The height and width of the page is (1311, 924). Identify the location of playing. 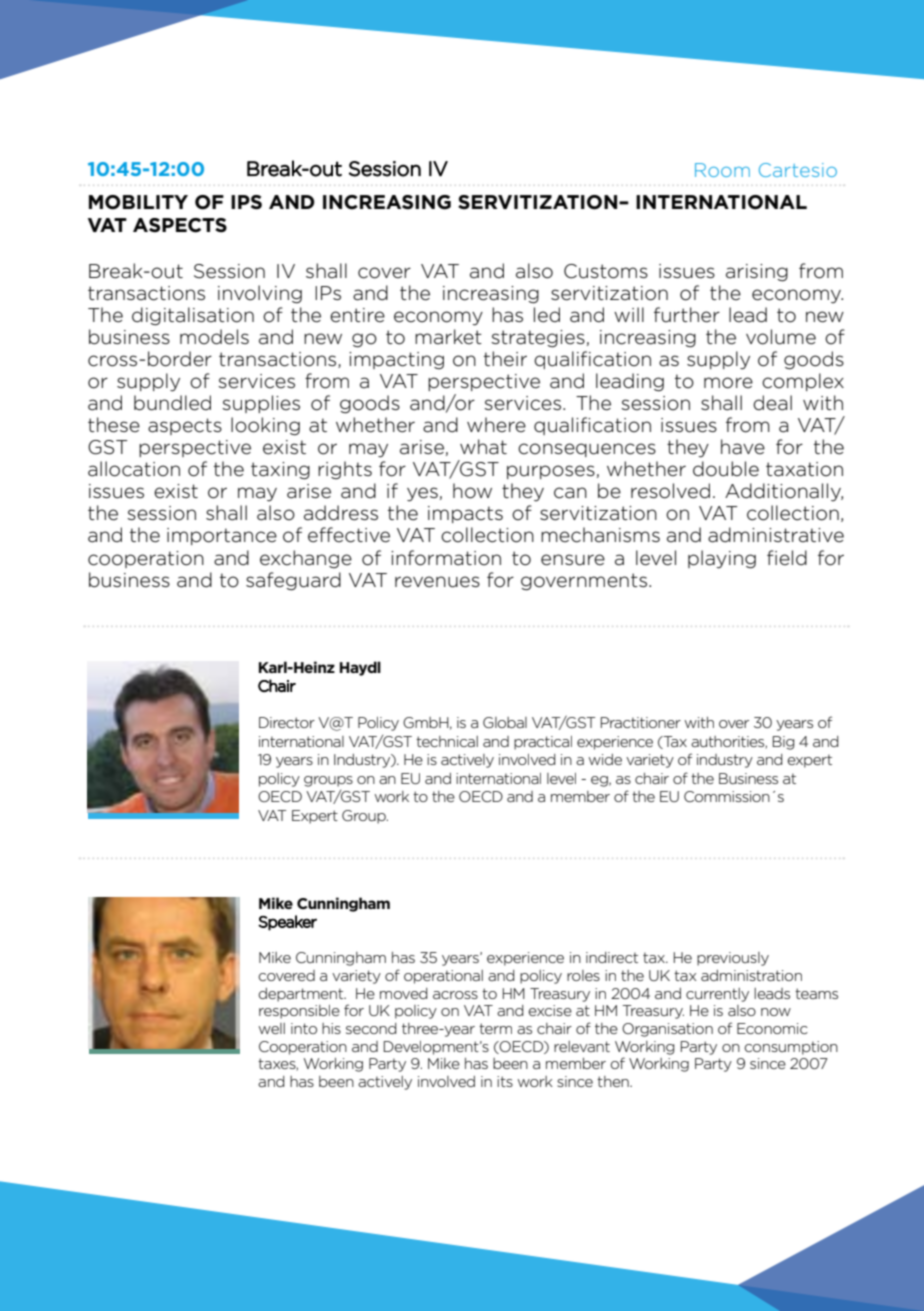
(722, 559).
